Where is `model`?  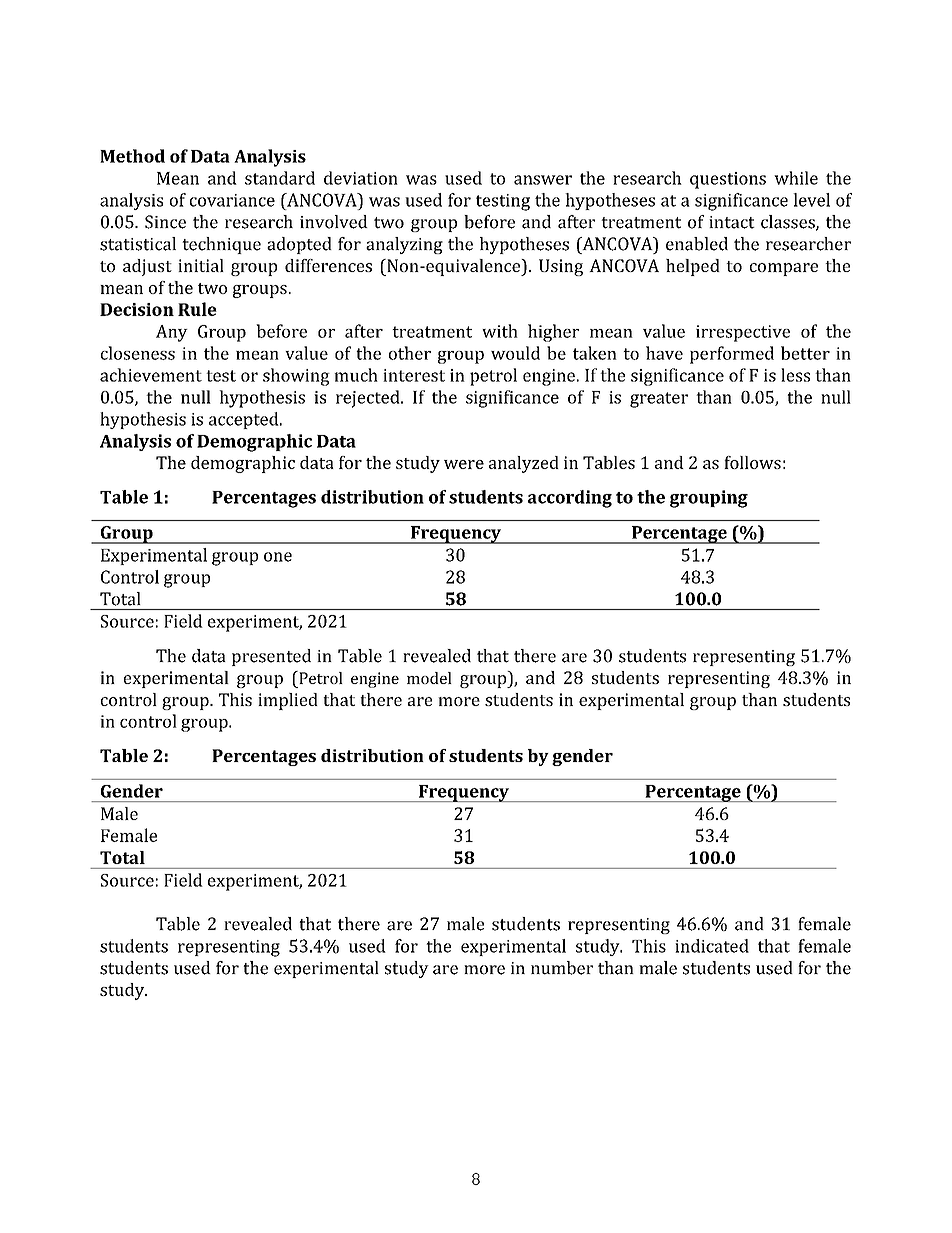
model is located at coordinates (429, 678).
